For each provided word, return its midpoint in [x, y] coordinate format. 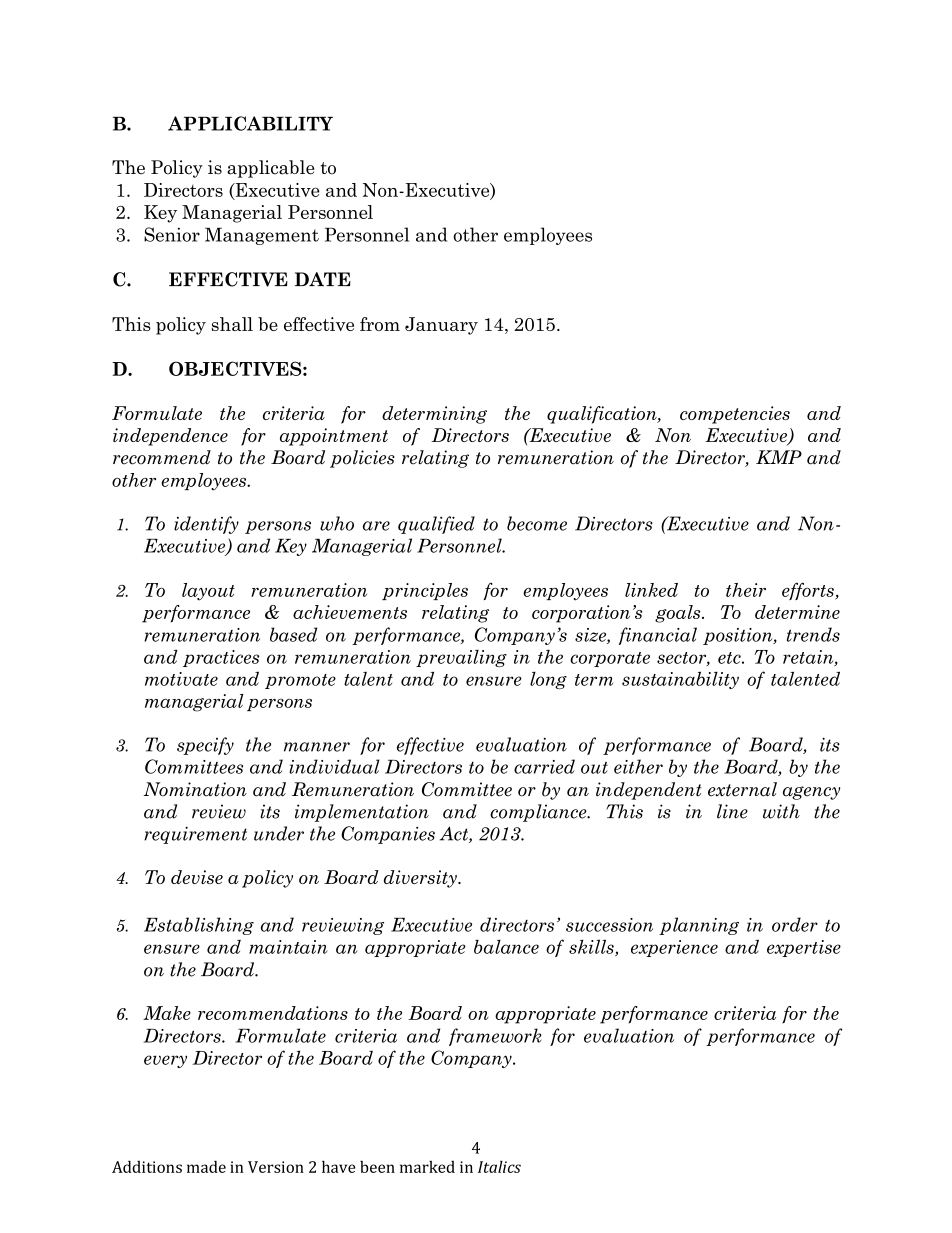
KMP [779, 457]
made [206, 1167]
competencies [735, 415]
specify [205, 746]
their [746, 590]
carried [544, 766]
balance [506, 947]
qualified [436, 525]
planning [699, 926]
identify [206, 525]
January [441, 326]
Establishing [199, 926]
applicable [271, 169]
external [742, 789]
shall [232, 324]
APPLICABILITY [250, 123]
